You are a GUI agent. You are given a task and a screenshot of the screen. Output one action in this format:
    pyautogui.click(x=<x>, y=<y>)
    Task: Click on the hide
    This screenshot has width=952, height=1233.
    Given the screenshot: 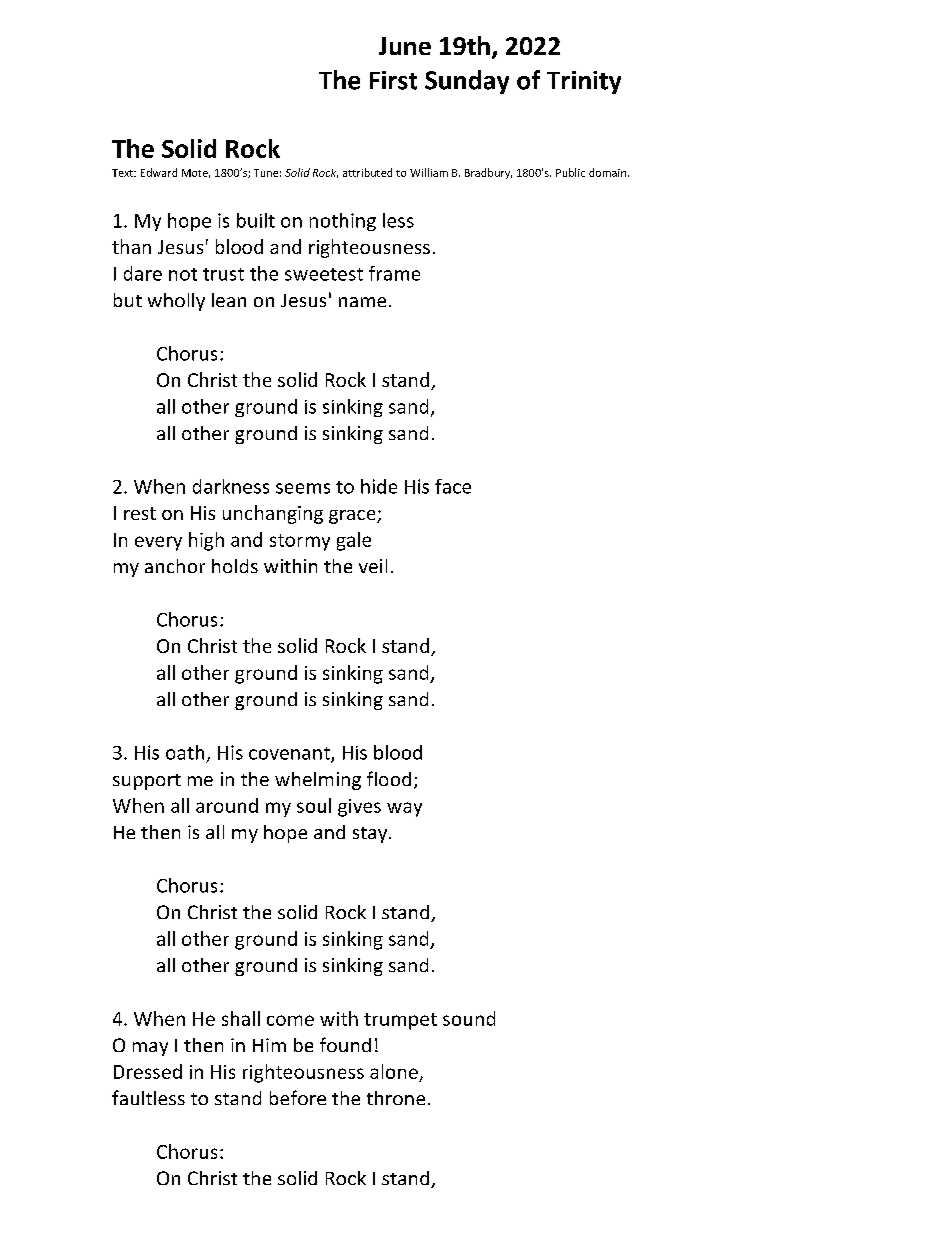 What is the action you would take?
    pyautogui.click(x=379, y=486)
